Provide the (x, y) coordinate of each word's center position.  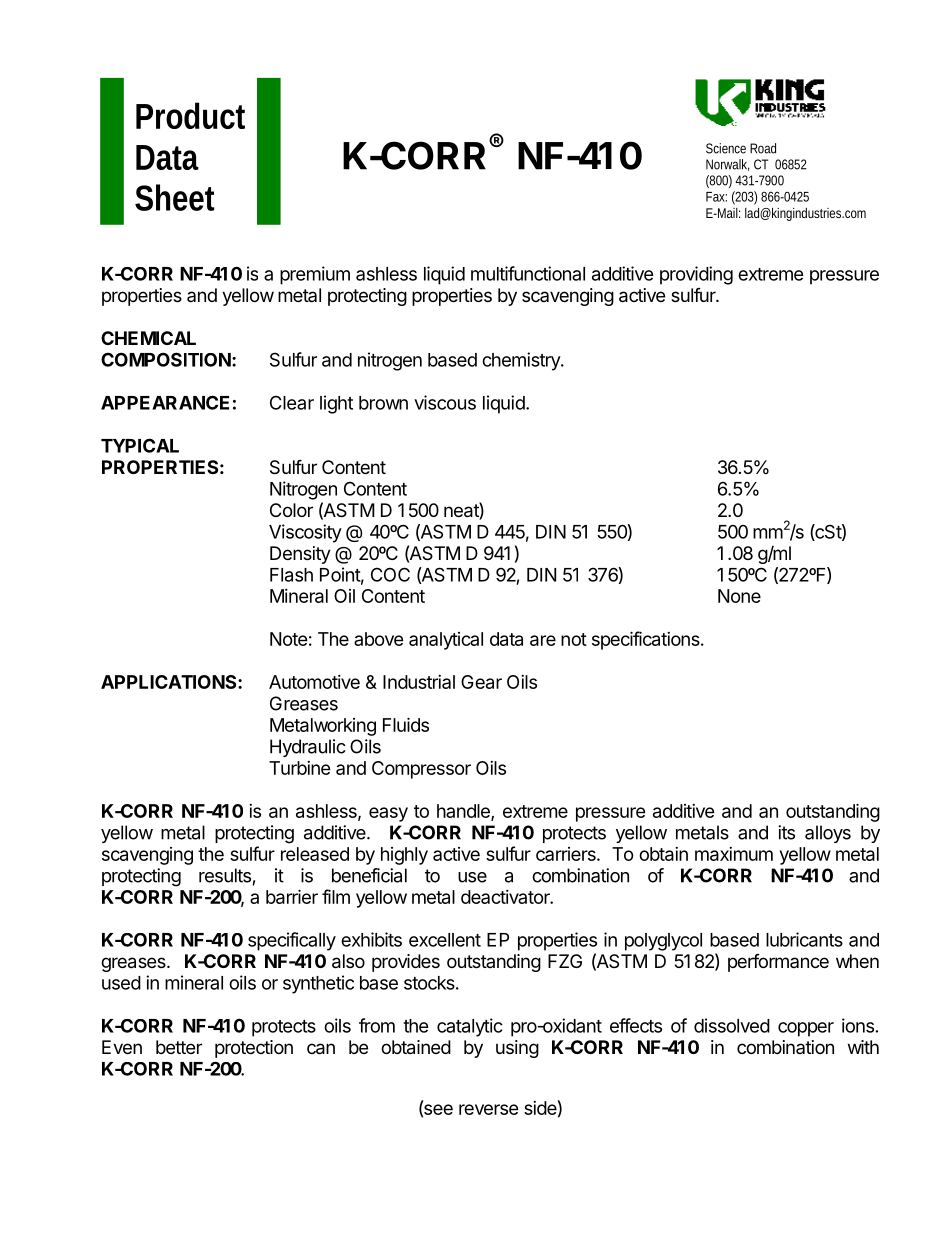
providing (696, 275)
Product (190, 115)
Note (289, 639)
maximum (734, 854)
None (739, 596)
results (225, 875)
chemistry (522, 361)
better (179, 1047)
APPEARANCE (165, 402)
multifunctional (528, 273)
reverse (489, 1109)
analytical (446, 641)
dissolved (732, 1025)
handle (464, 812)
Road (763, 148)
